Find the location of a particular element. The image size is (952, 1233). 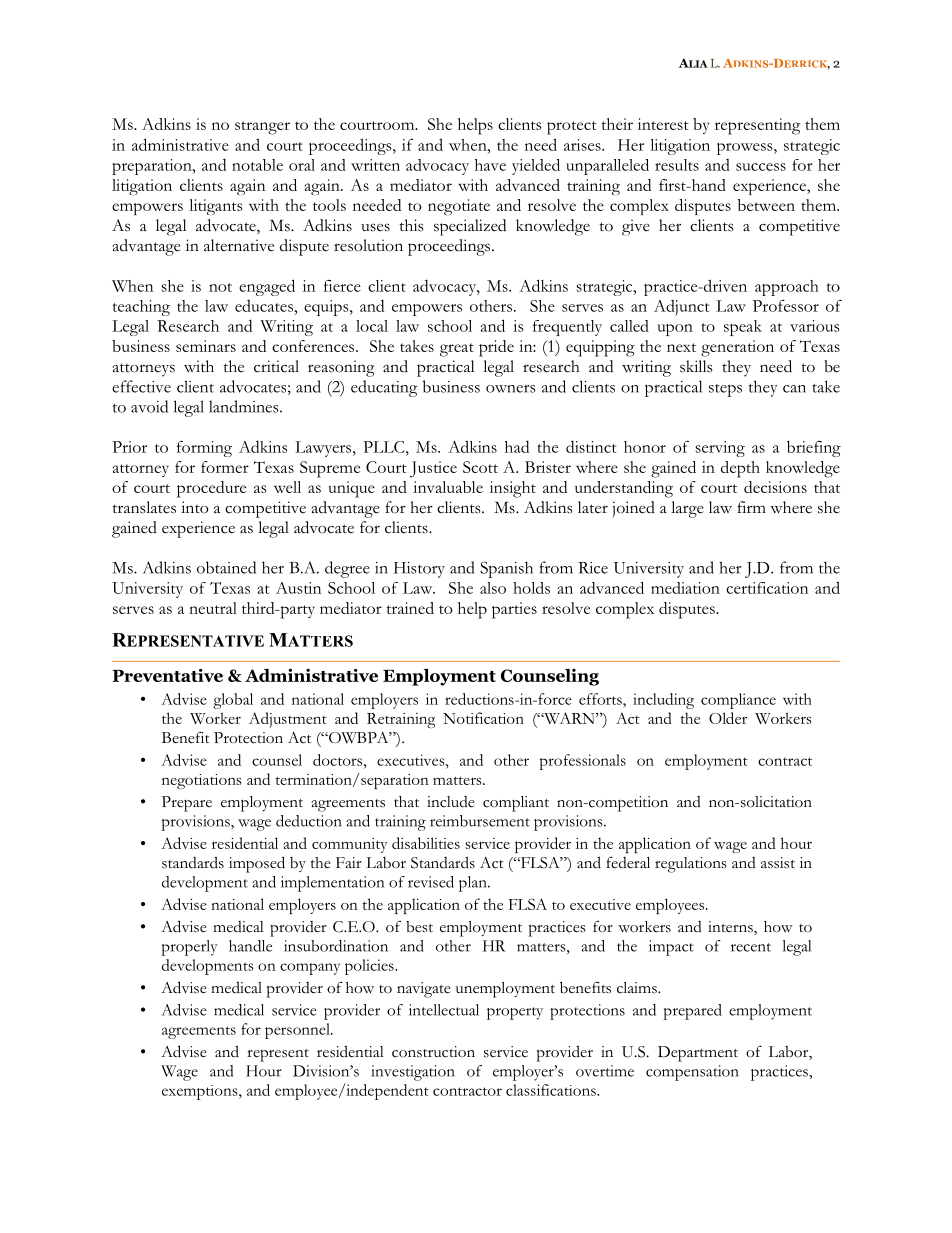

firm is located at coordinates (751, 507).
